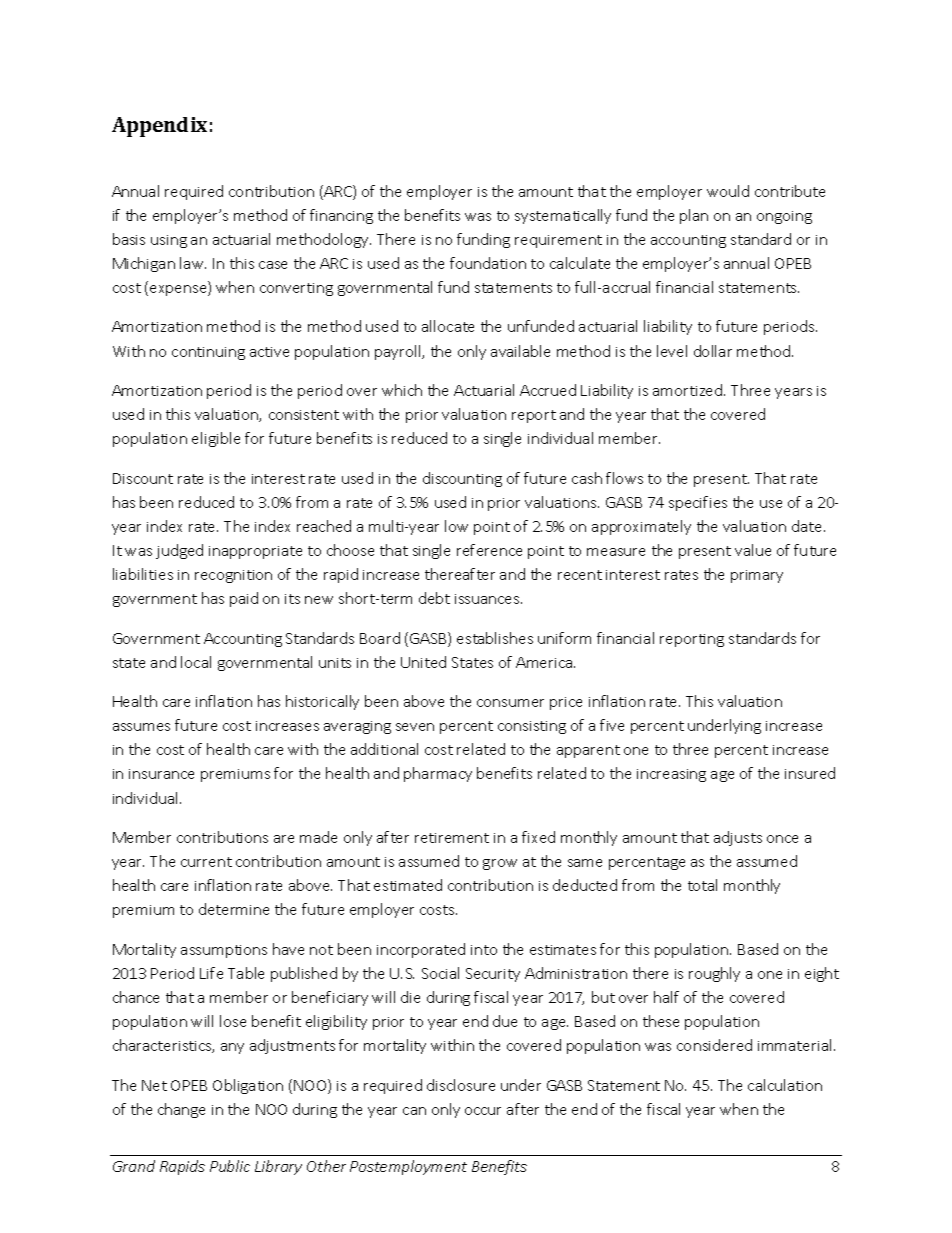 The height and width of the screenshot is (1233, 952). Describe the element at coordinates (489, 550) in the screenshot. I see `reference` at that location.
